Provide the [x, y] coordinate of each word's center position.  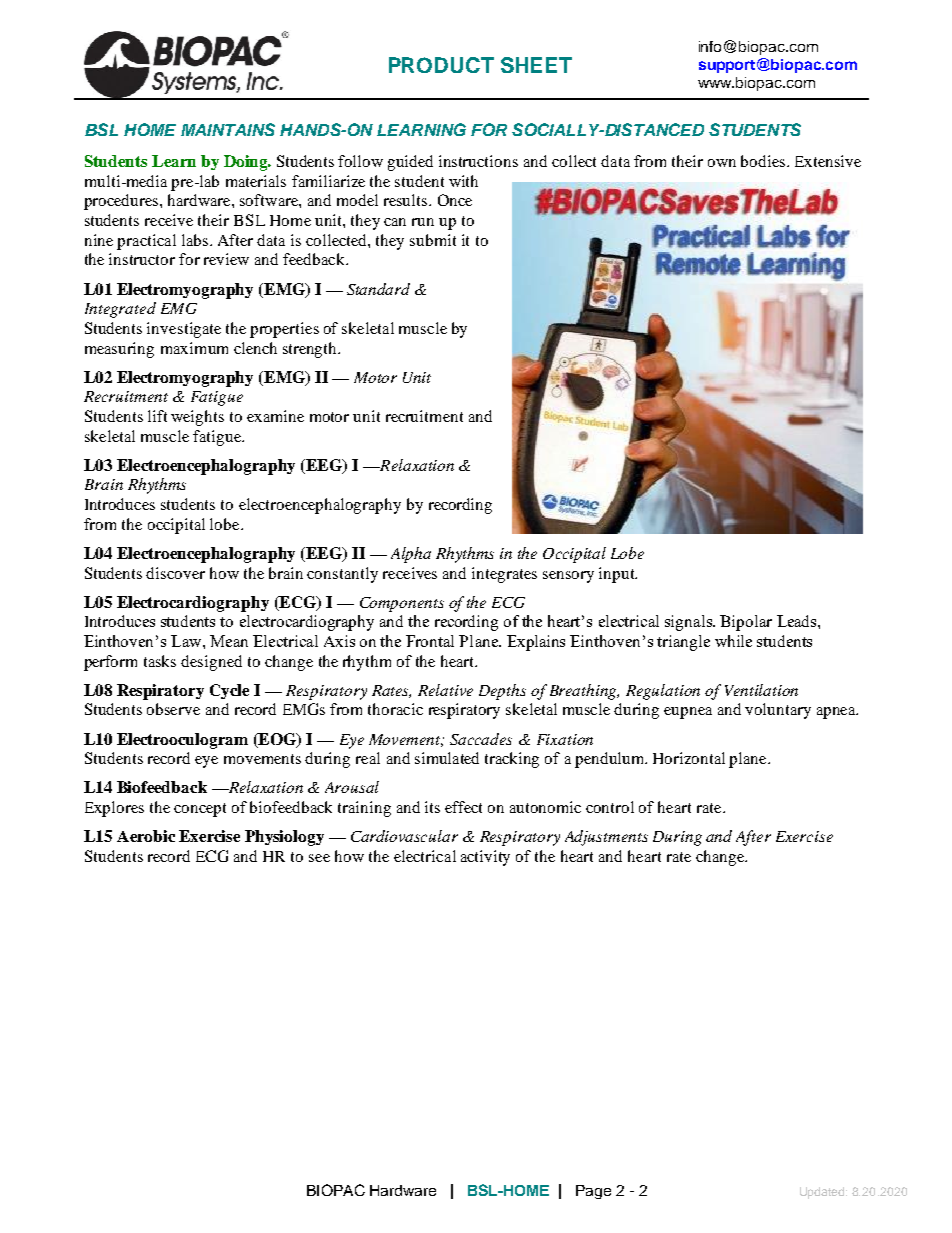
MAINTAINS [228, 129]
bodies [764, 161]
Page [593, 1192]
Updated [823, 1193]
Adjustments [606, 838]
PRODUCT [441, 65]
